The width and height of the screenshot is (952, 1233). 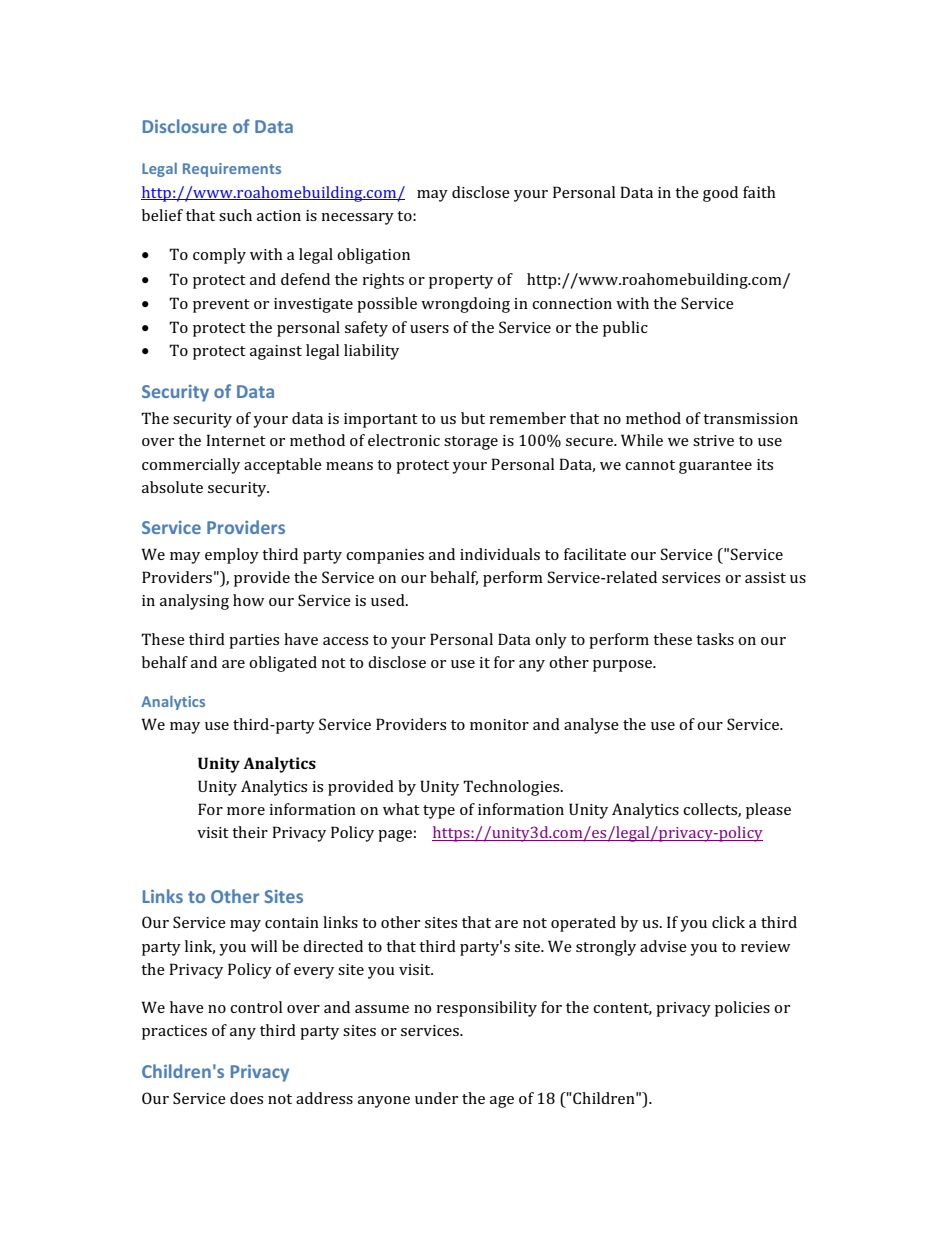 What do you see at coordinates (768, 811) in the screenshot?
I see `please` at bounding box center [768, 811].
